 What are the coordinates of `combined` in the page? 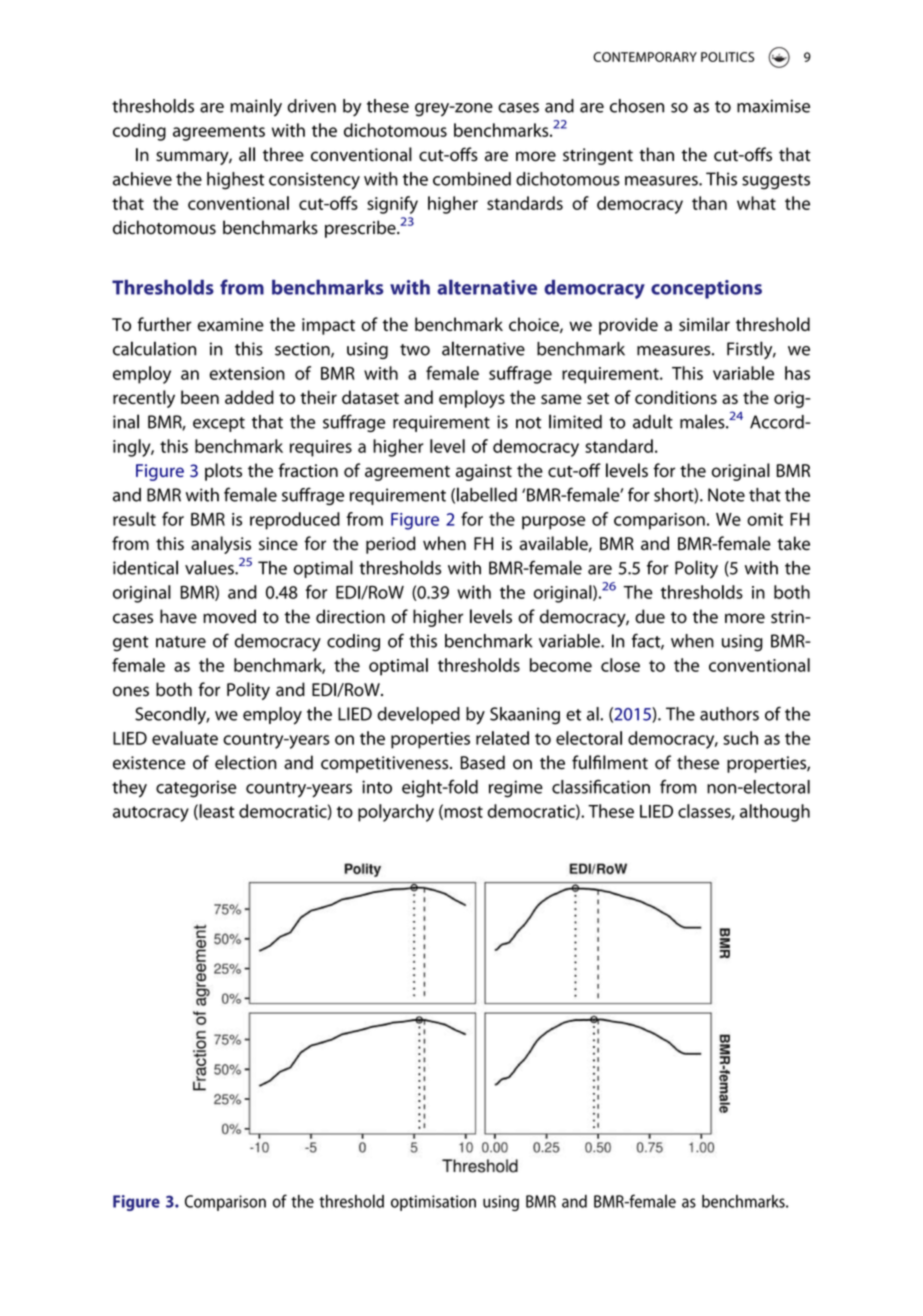 It's located at (472, 179).
